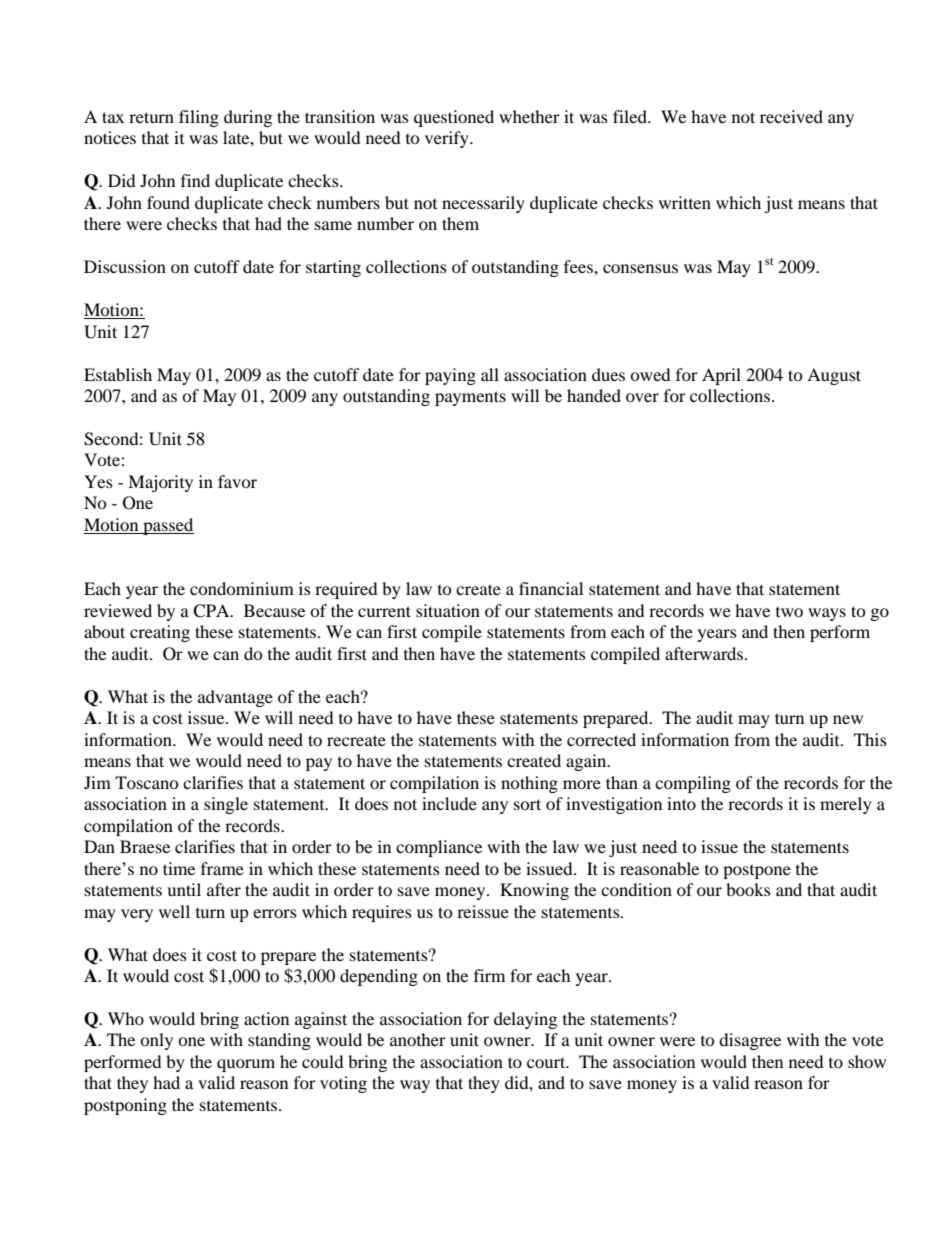  What do you see at coordinates (199, 118) in the screenshot?
I see `filing` at bounding box center [199, 118].
